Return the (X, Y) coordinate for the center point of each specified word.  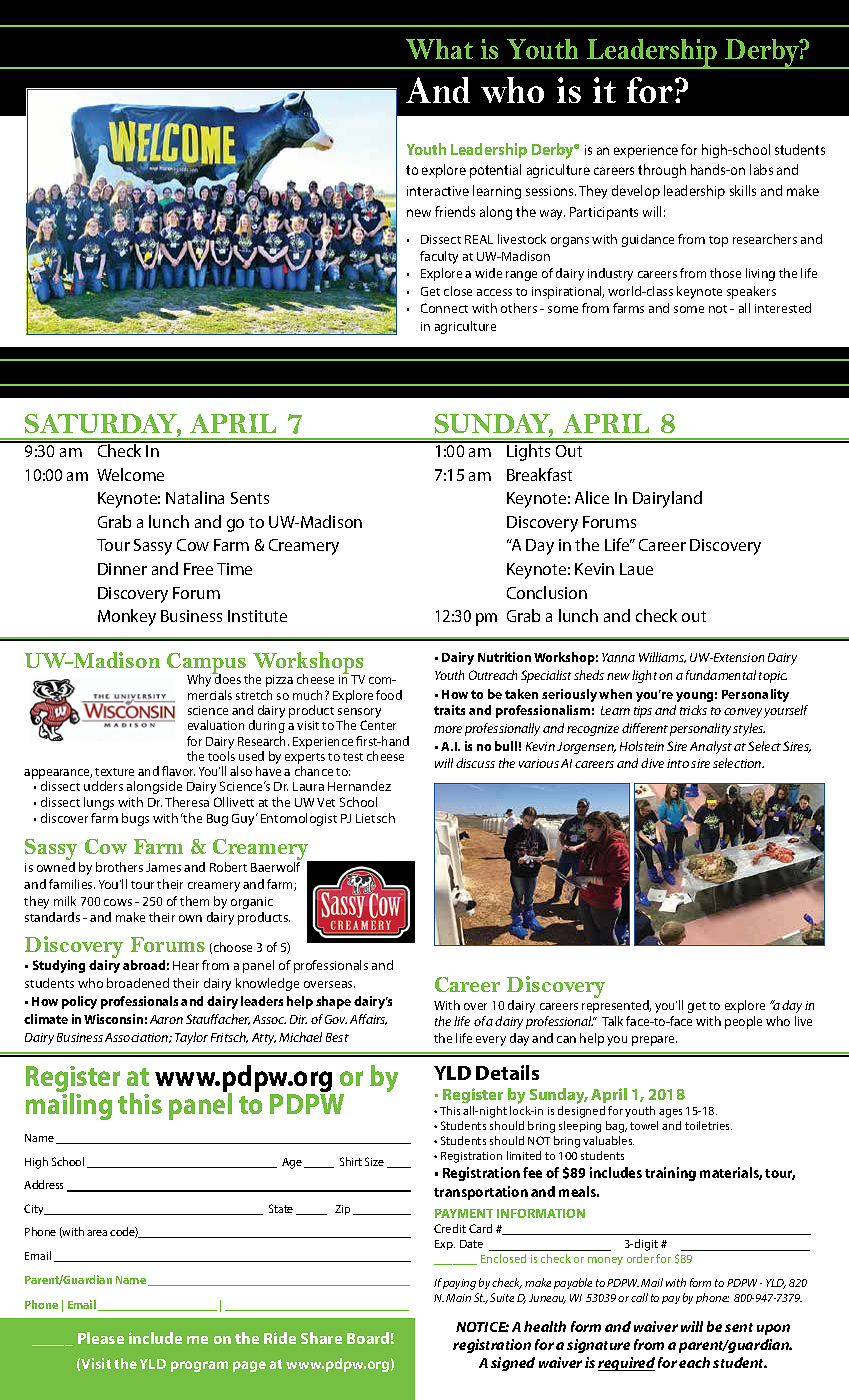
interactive (438, 191)
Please (101, 1338)
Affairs (368, 1019)
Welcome (130, 474)
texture (114, 772)
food (389, 695)
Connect (444, 308)
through (662, 171)
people (743, 1022)
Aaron (166, 1019)
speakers (751, 292)
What (439, 49)
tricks (693, 710)
